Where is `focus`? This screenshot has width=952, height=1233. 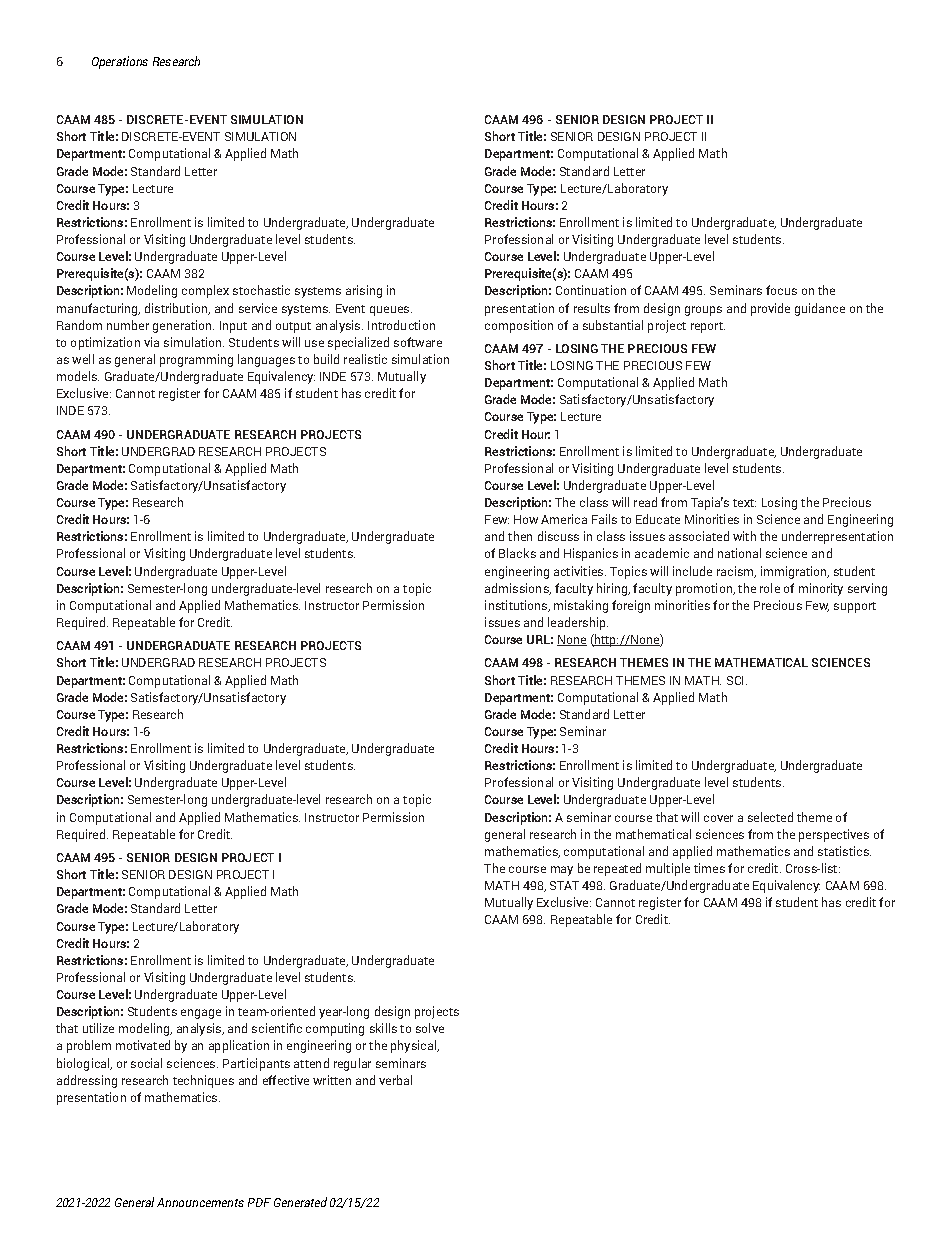 focus is located at coordinates (781, 290).
